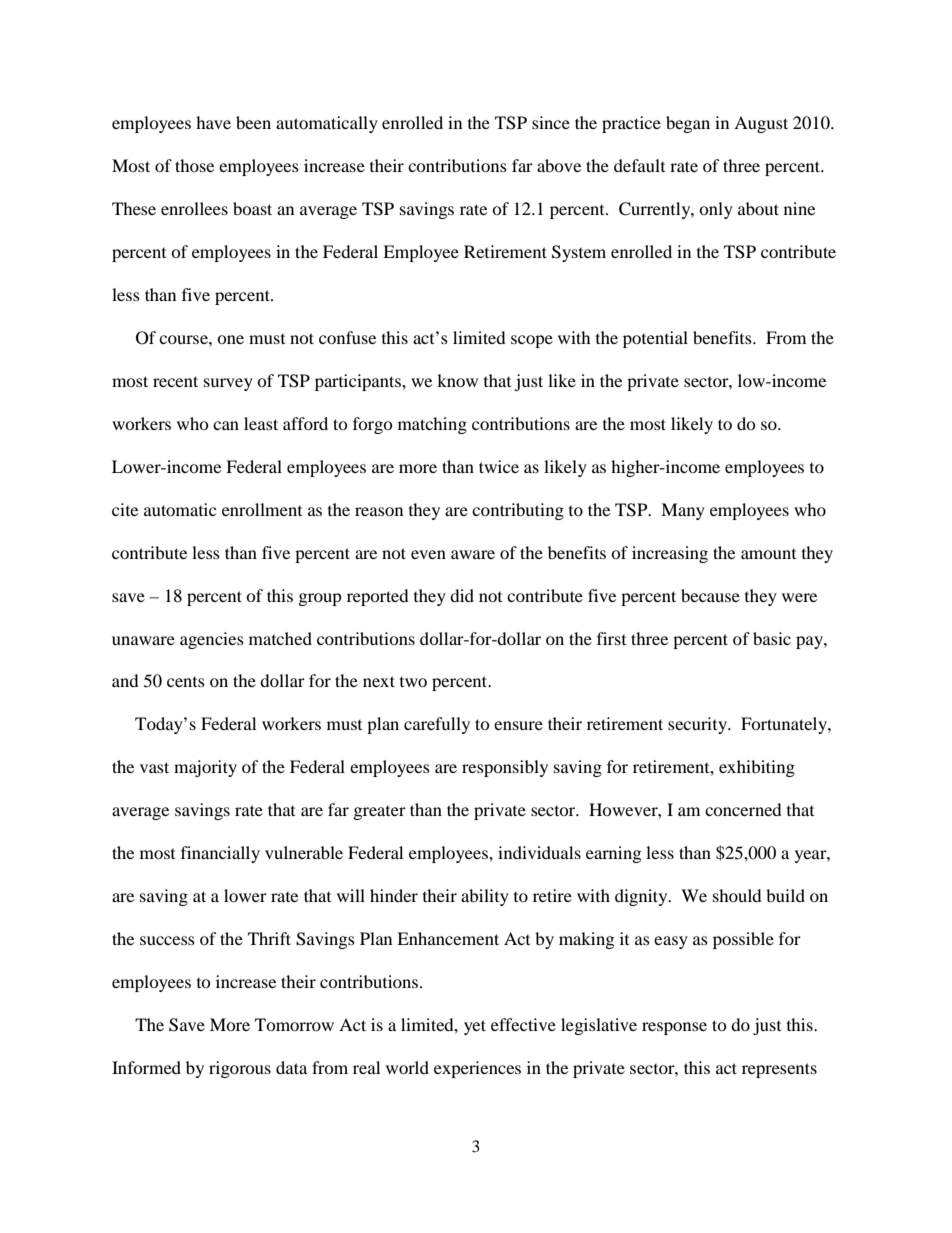 Image resolution: width=952 pixels, height=1233 pixels. I want to click on since, so click(551, 122).
